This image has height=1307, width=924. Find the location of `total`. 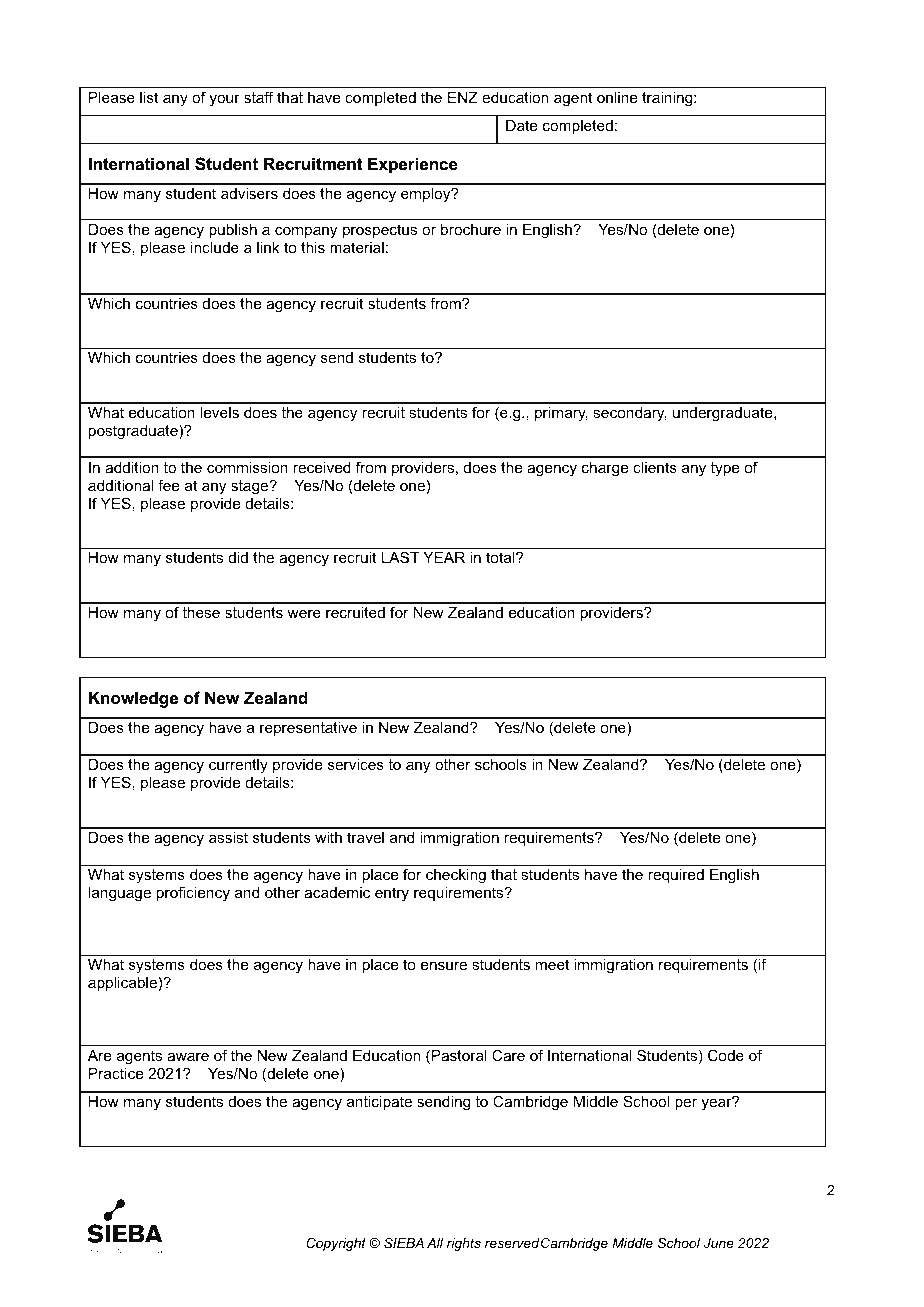

total is located at coordinates (501, 557).
